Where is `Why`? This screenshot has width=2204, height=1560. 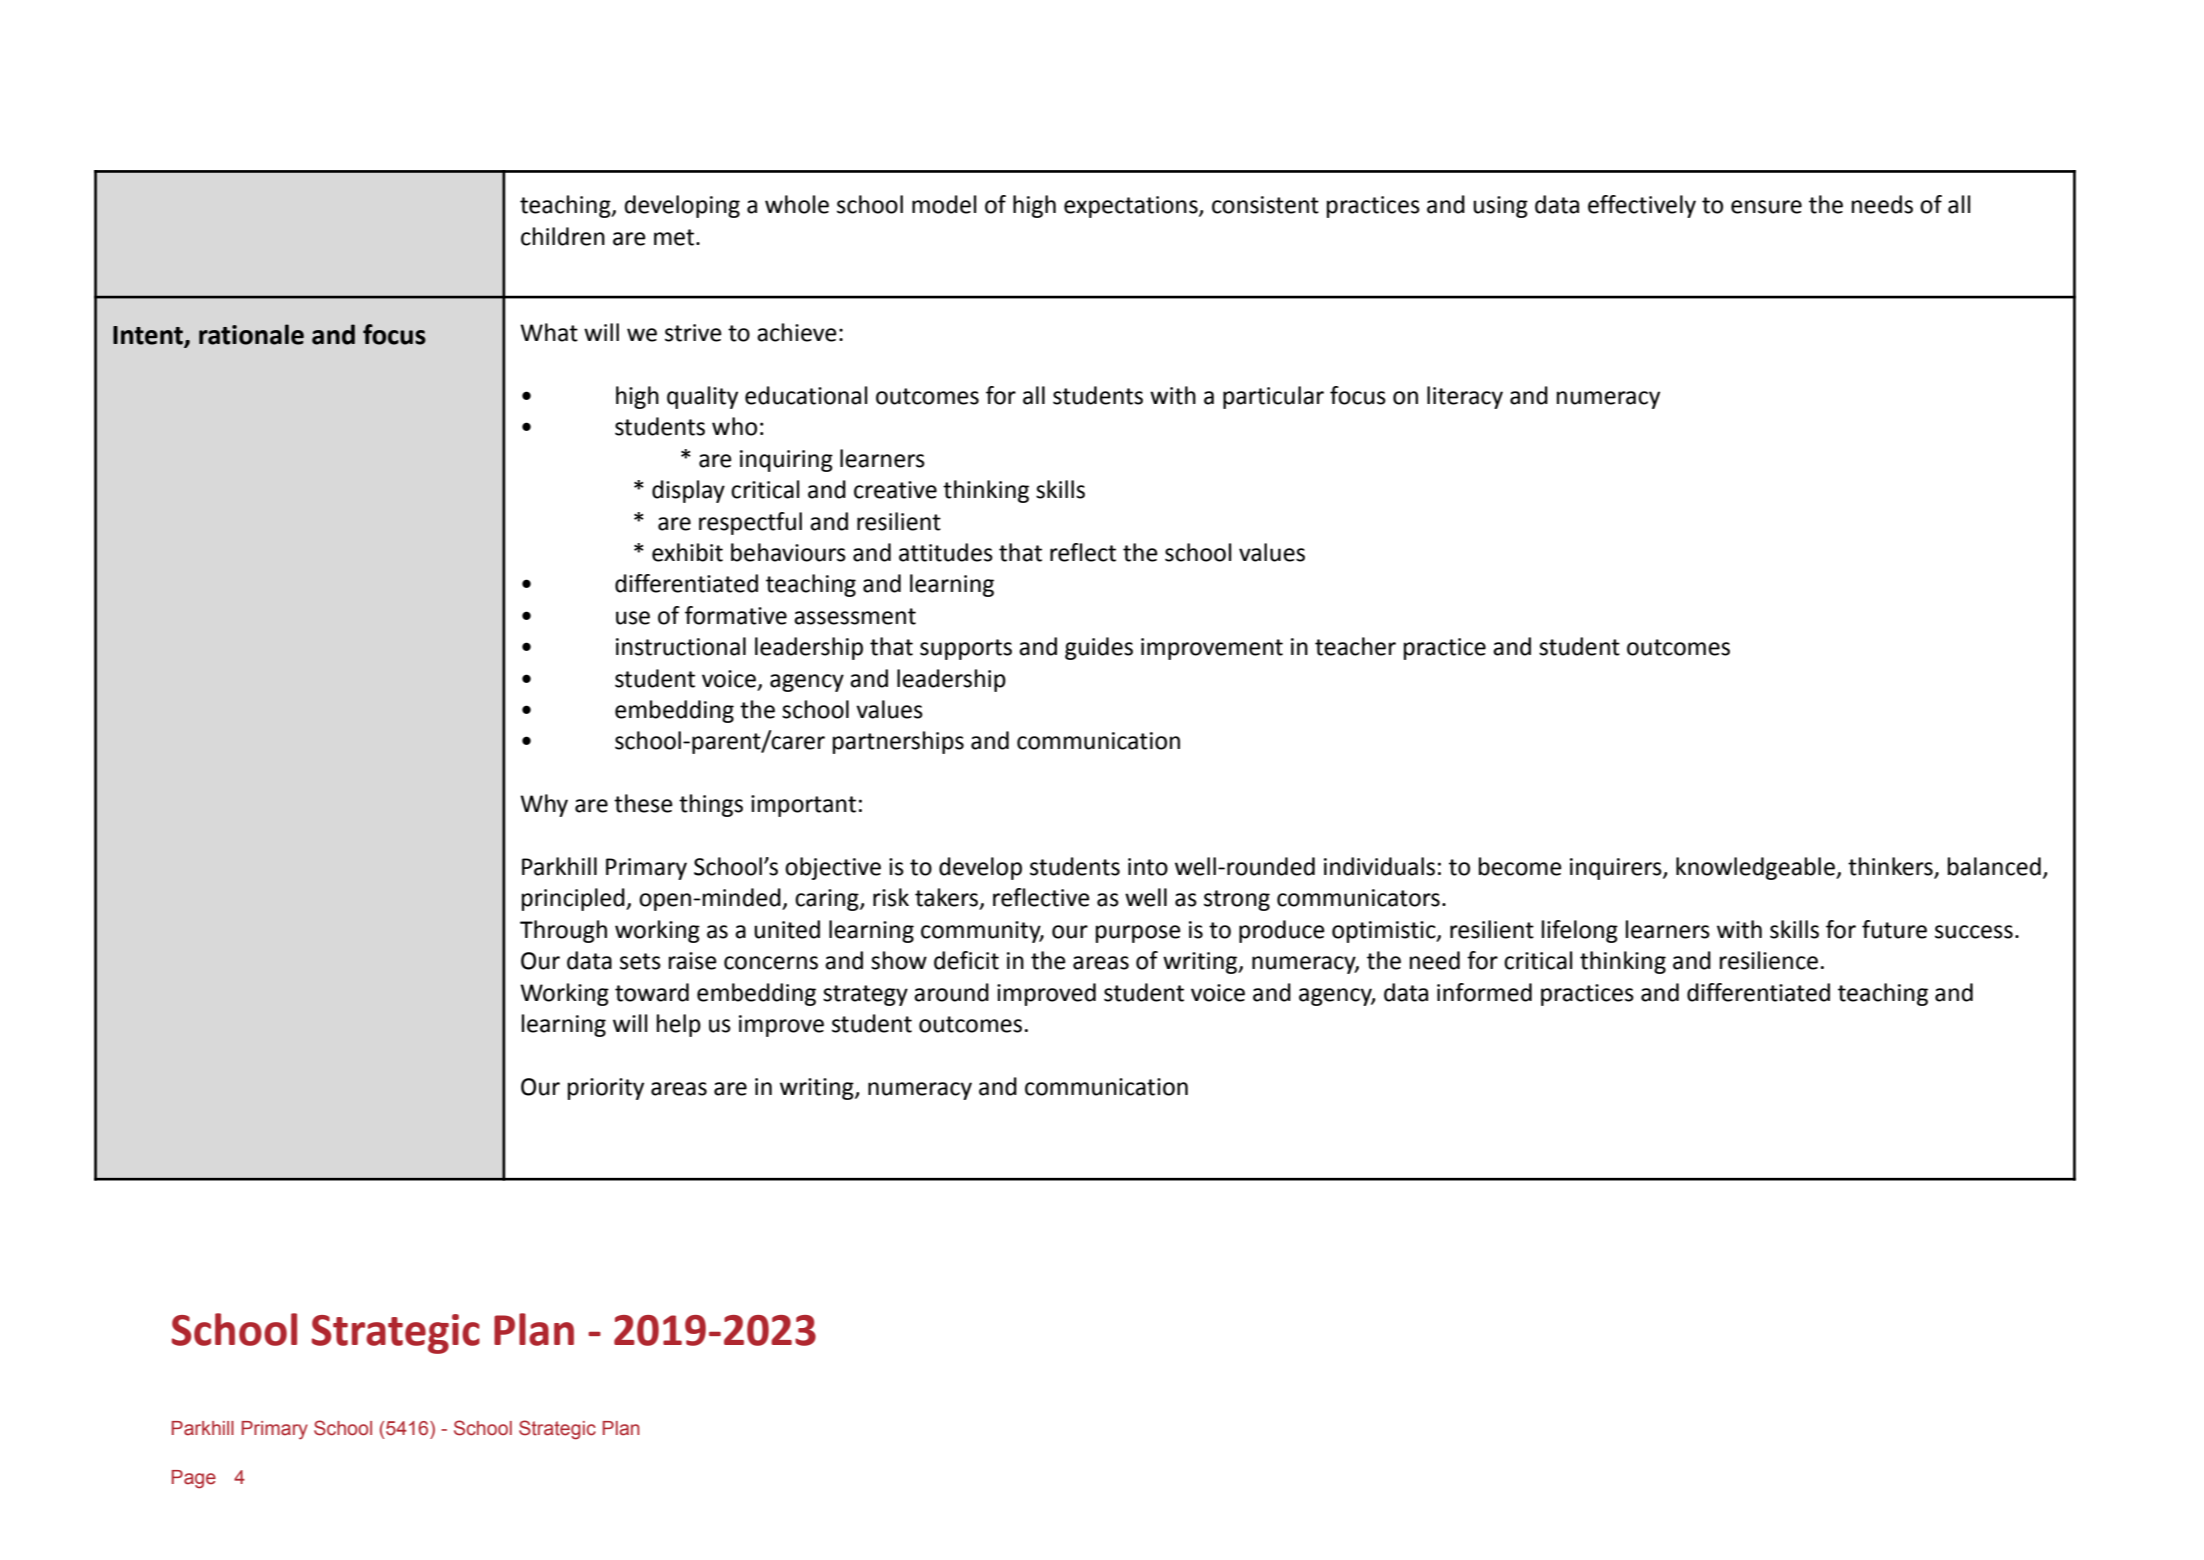 Why is located at coordinates (544, 805).
